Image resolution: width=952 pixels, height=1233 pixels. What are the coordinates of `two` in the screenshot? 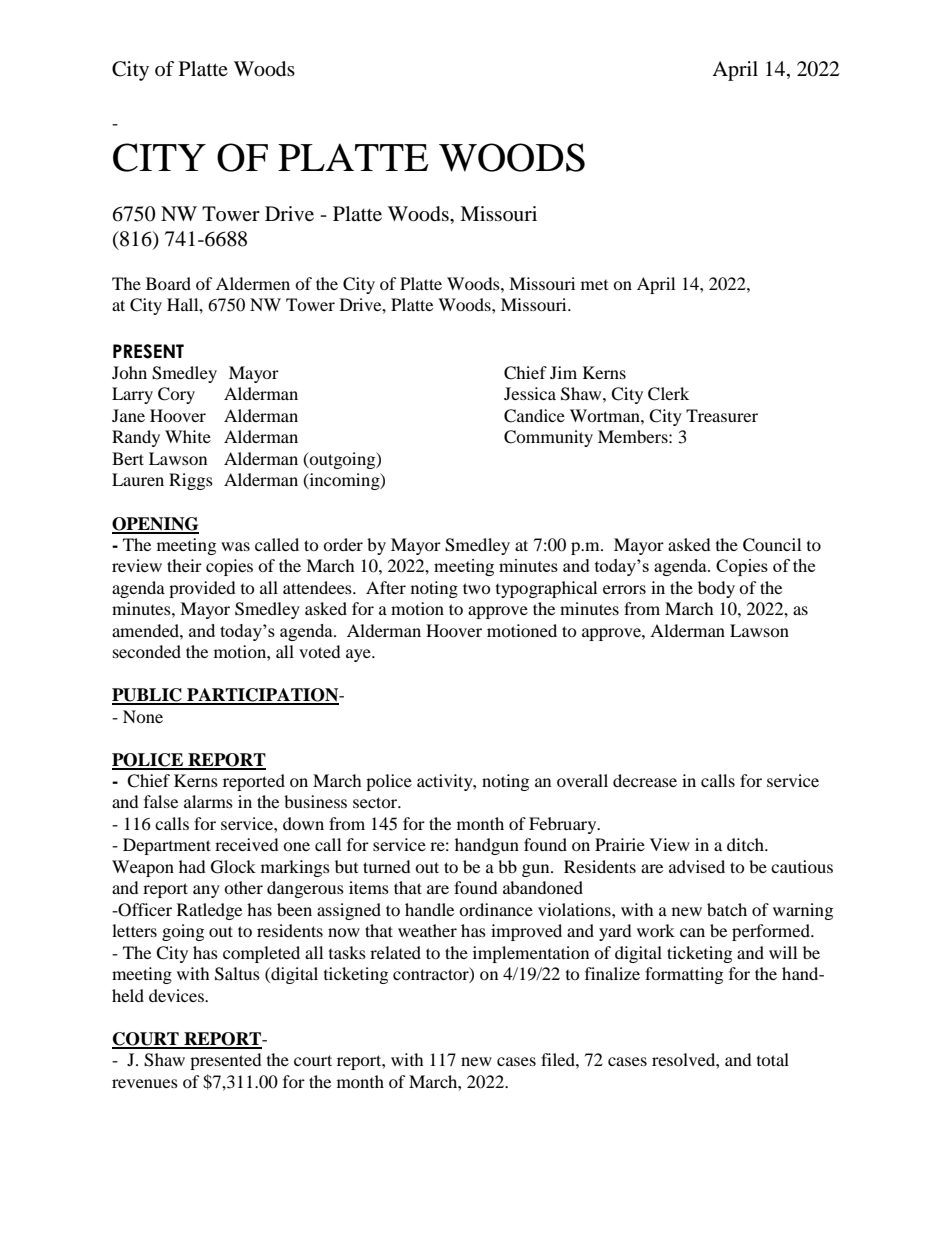 It's located at (477, 588).
